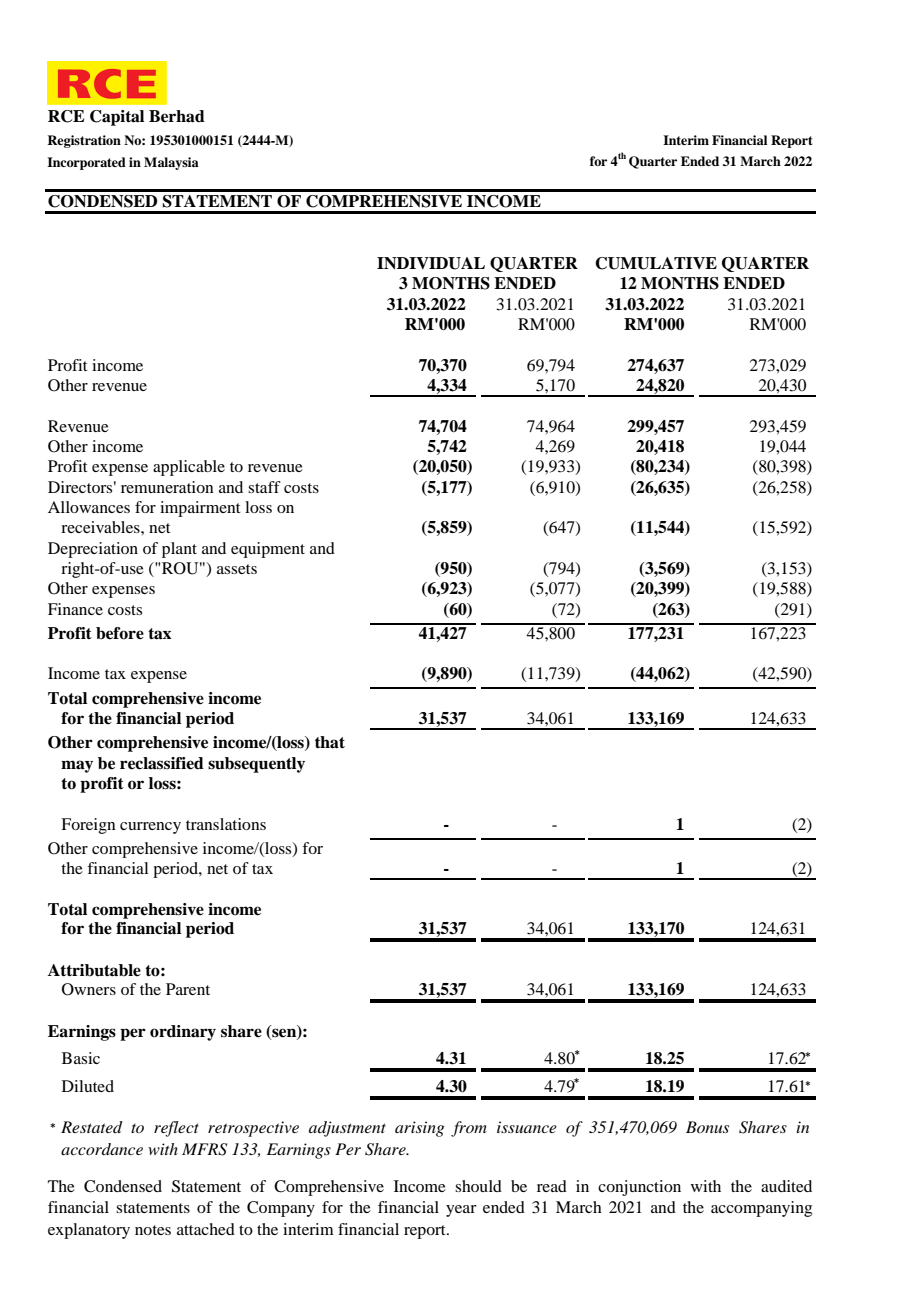  I want to click on INDIVIDUAL, so click(431, 263).
